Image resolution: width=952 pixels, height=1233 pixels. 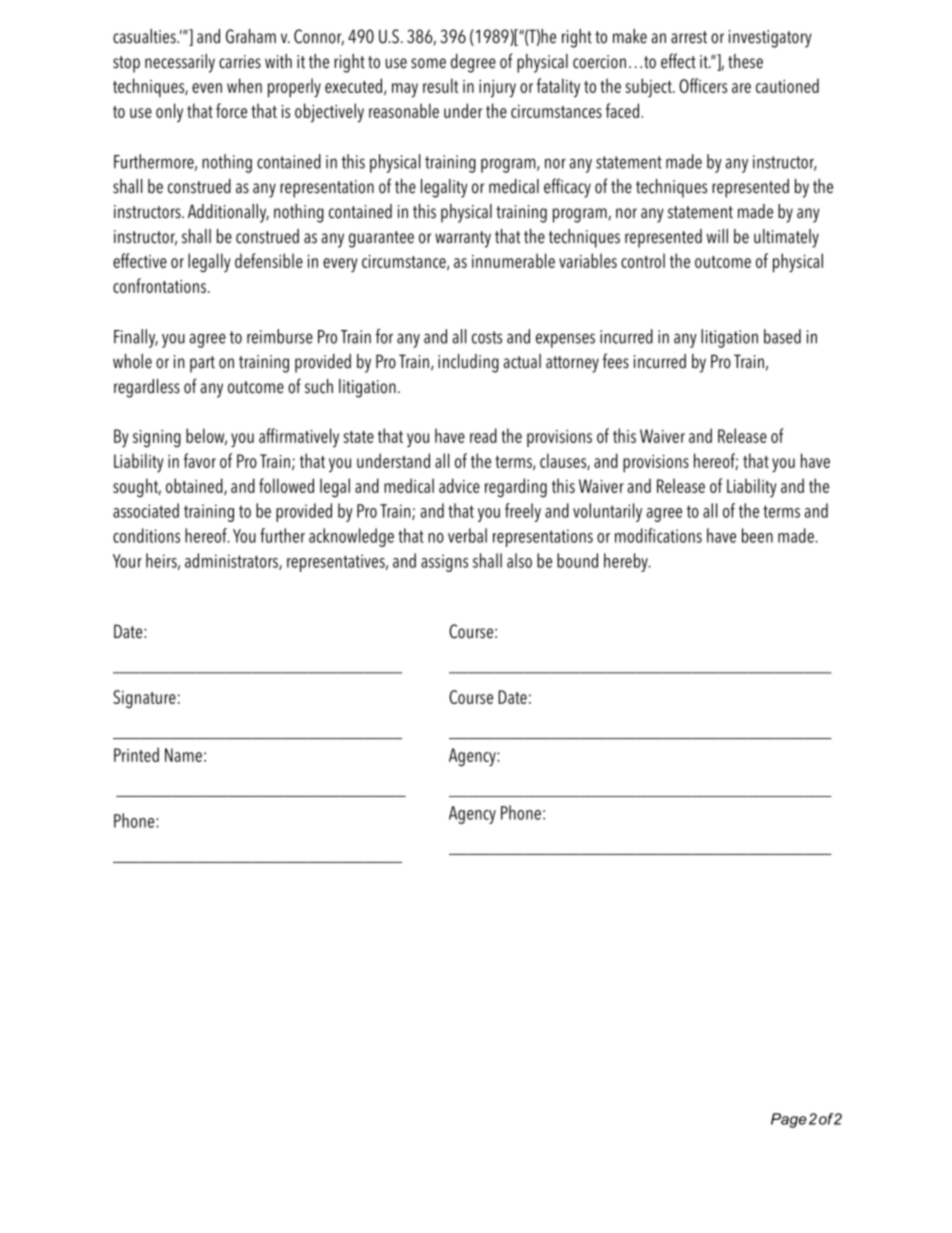 I want to click on degree, so click(x=473, y=63).
